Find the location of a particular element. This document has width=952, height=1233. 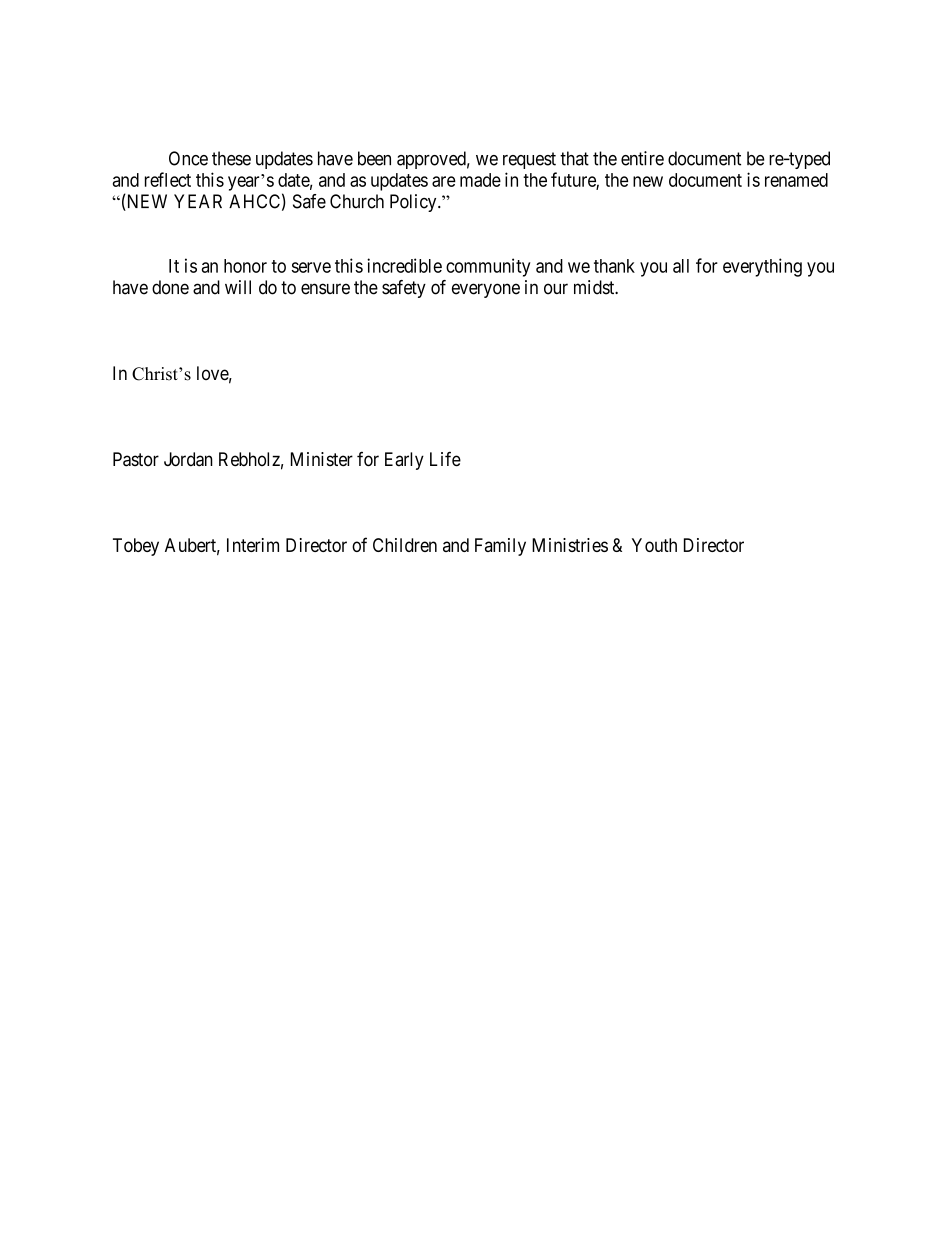

everything is located at coordinates (762, 267).
